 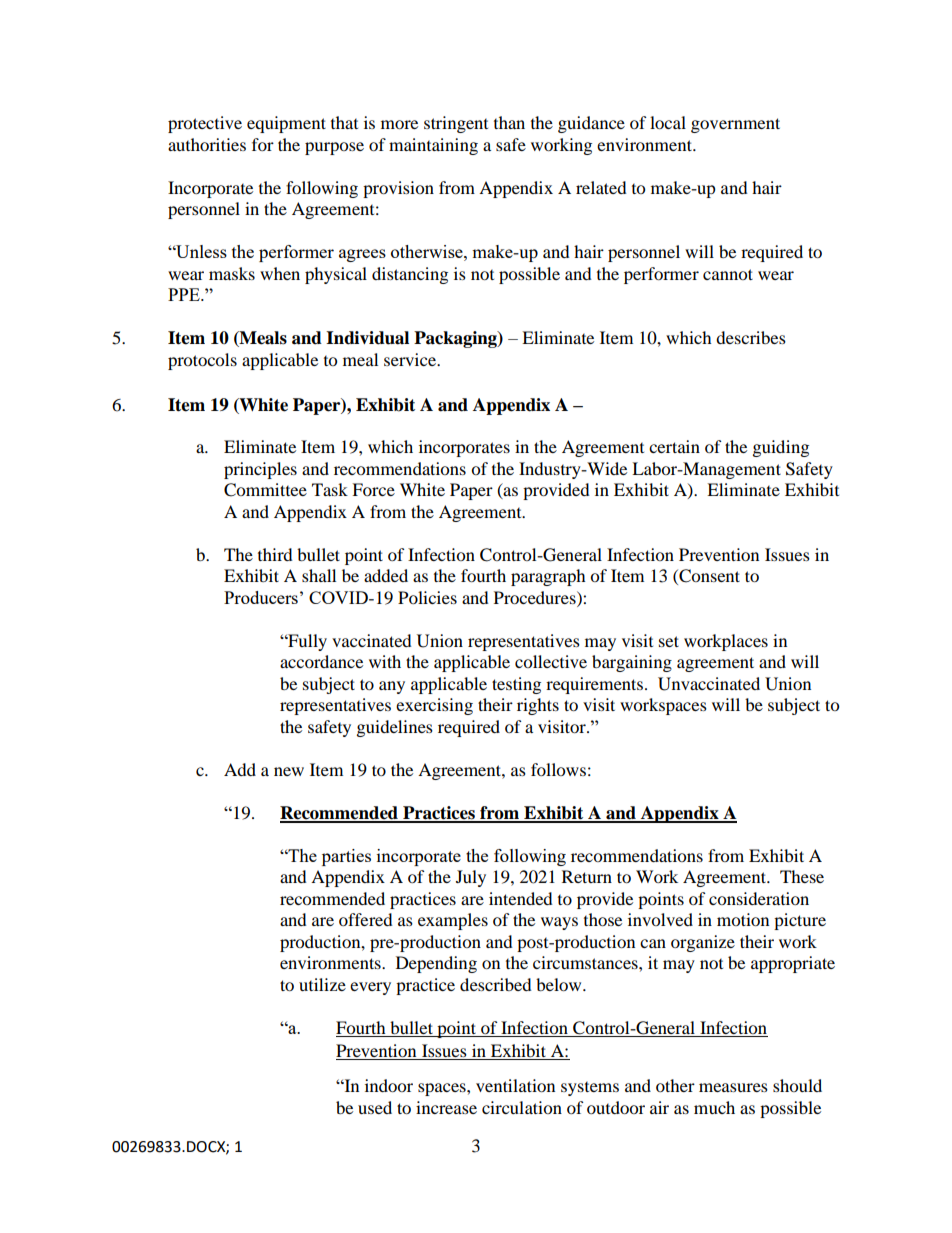 What do you see at coordinates (261, 597) in the screenshot?
I see `Producers` at bounding box center [261, 597].
